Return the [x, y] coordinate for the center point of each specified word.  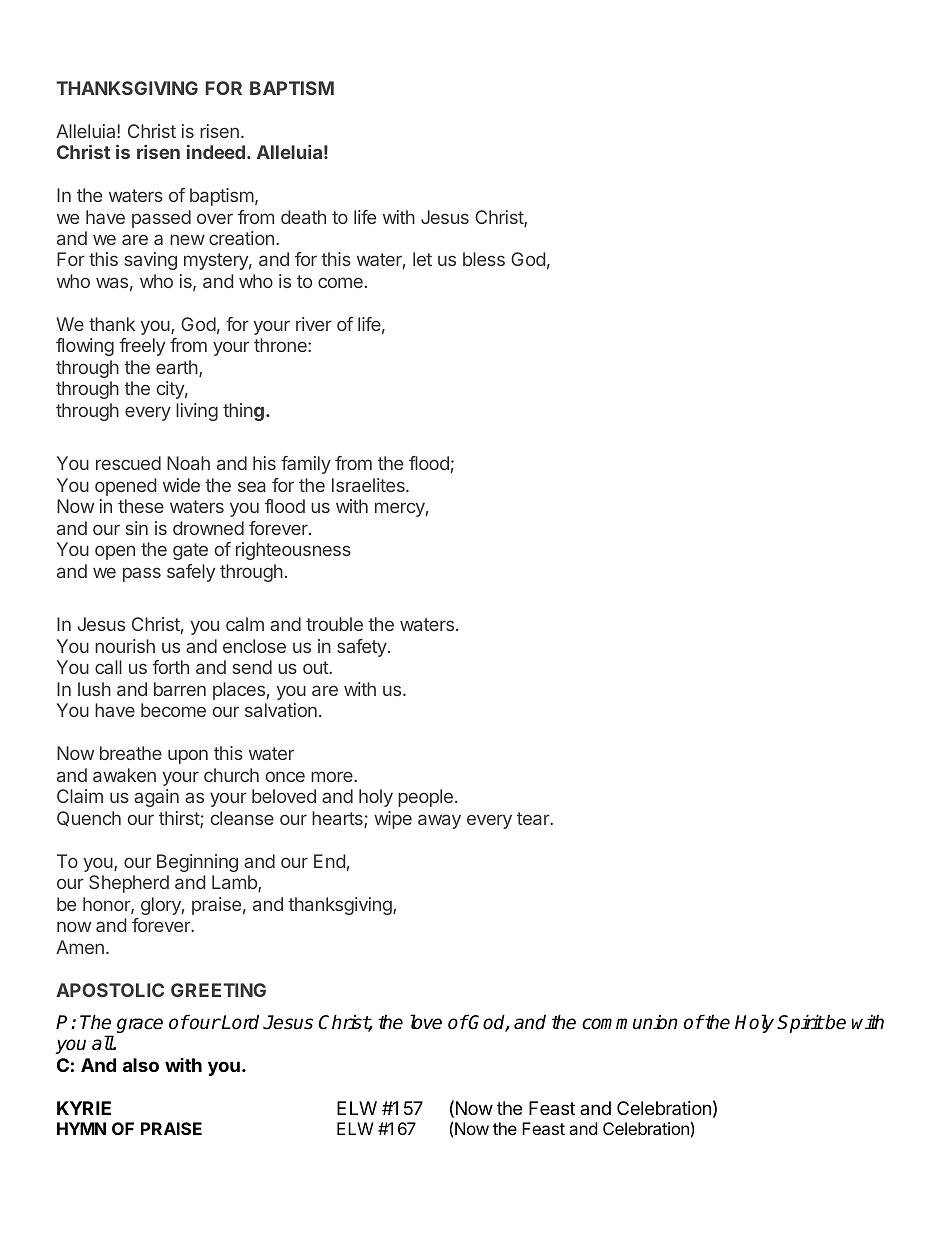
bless [484, 259]
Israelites [369, 485]
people [425, 798]
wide [181, 485]
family [306, 465]
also [141, 1065]
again [156, 798]
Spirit [800, 1023]
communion [630, 1022]
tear [534, 818]
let [422, 259]
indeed [216, 152]
